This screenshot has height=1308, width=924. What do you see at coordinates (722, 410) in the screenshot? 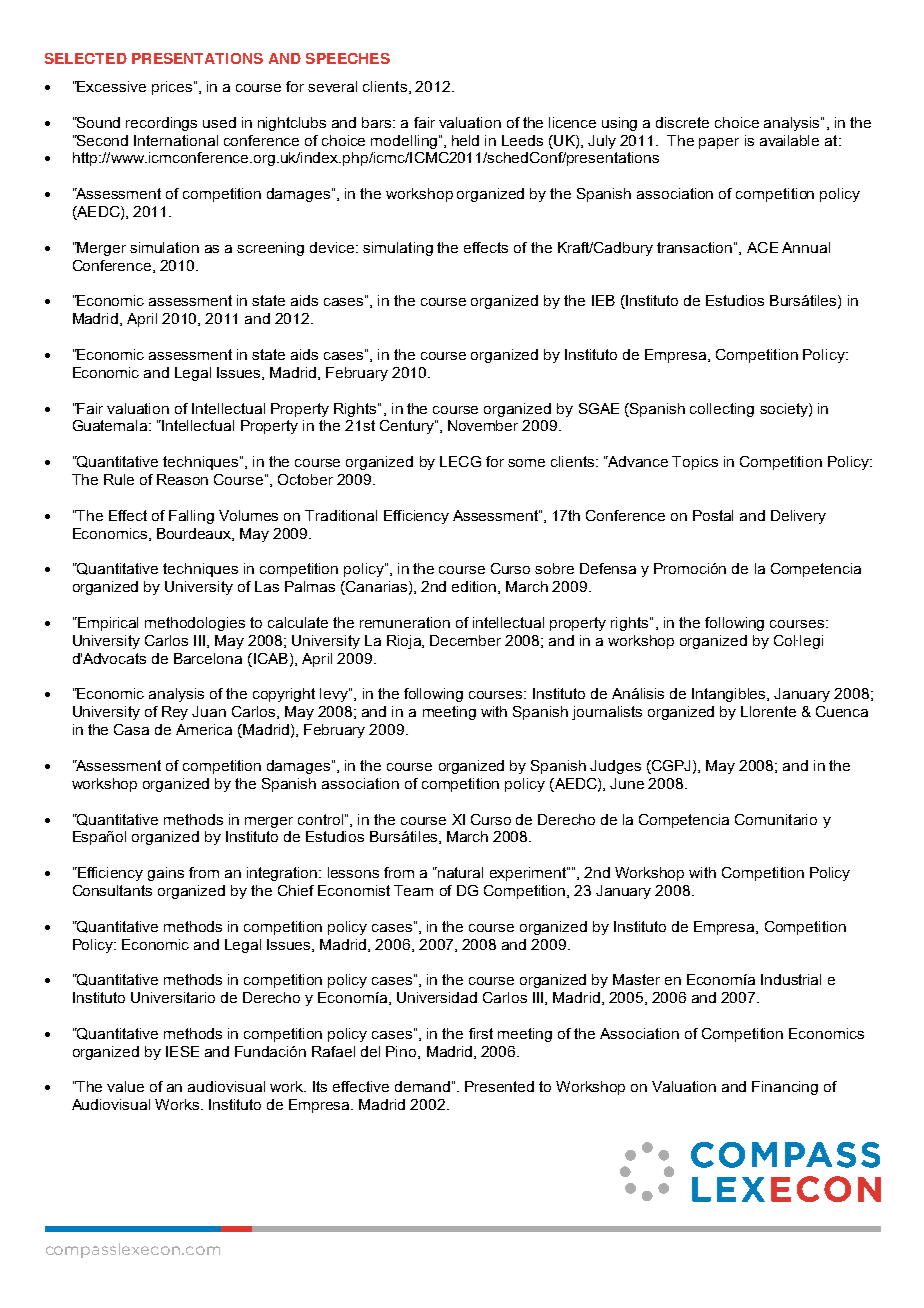
I see `collecting` at bounding box center [722, 410].
